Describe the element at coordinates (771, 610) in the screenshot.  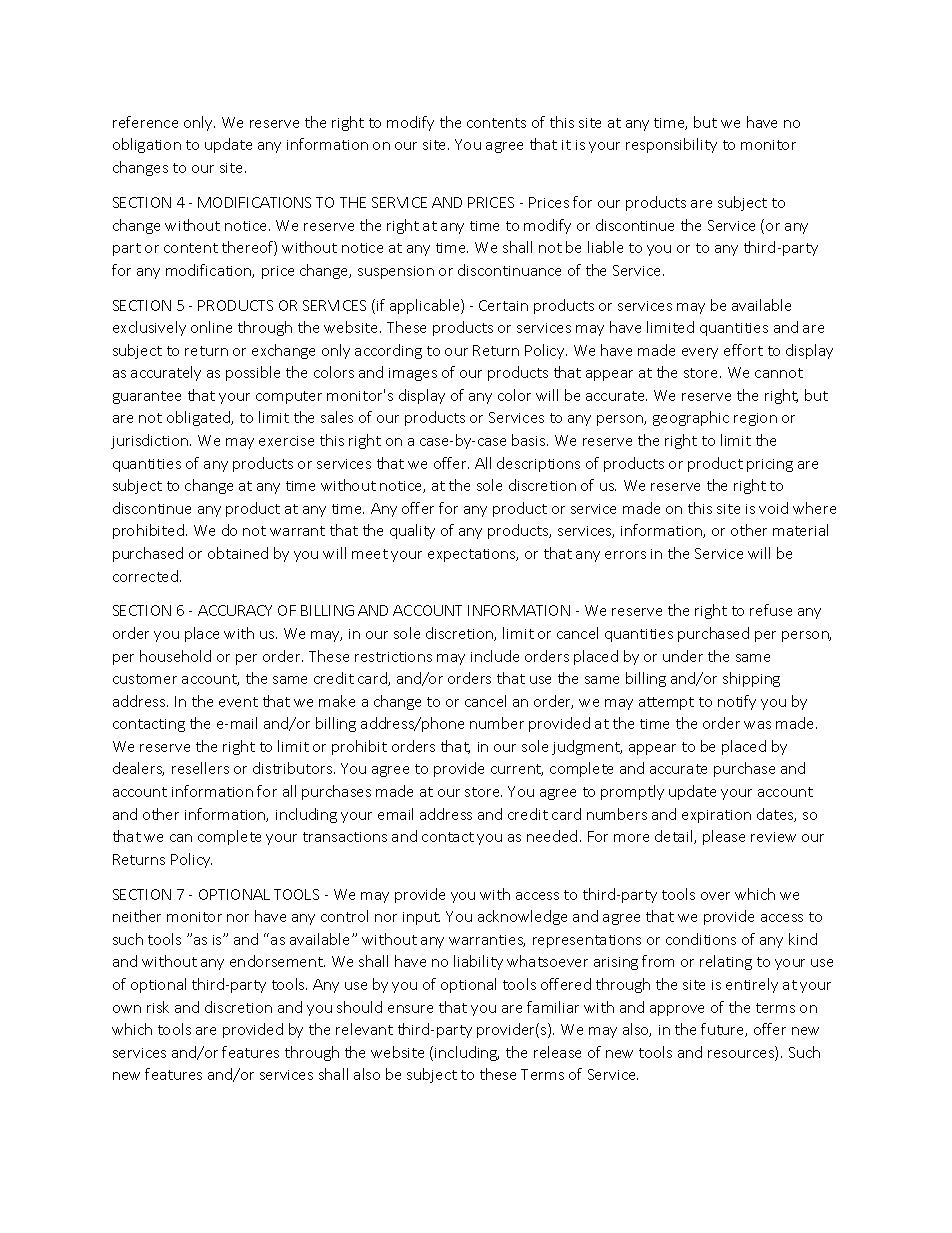
I see `refuse` at that location.
